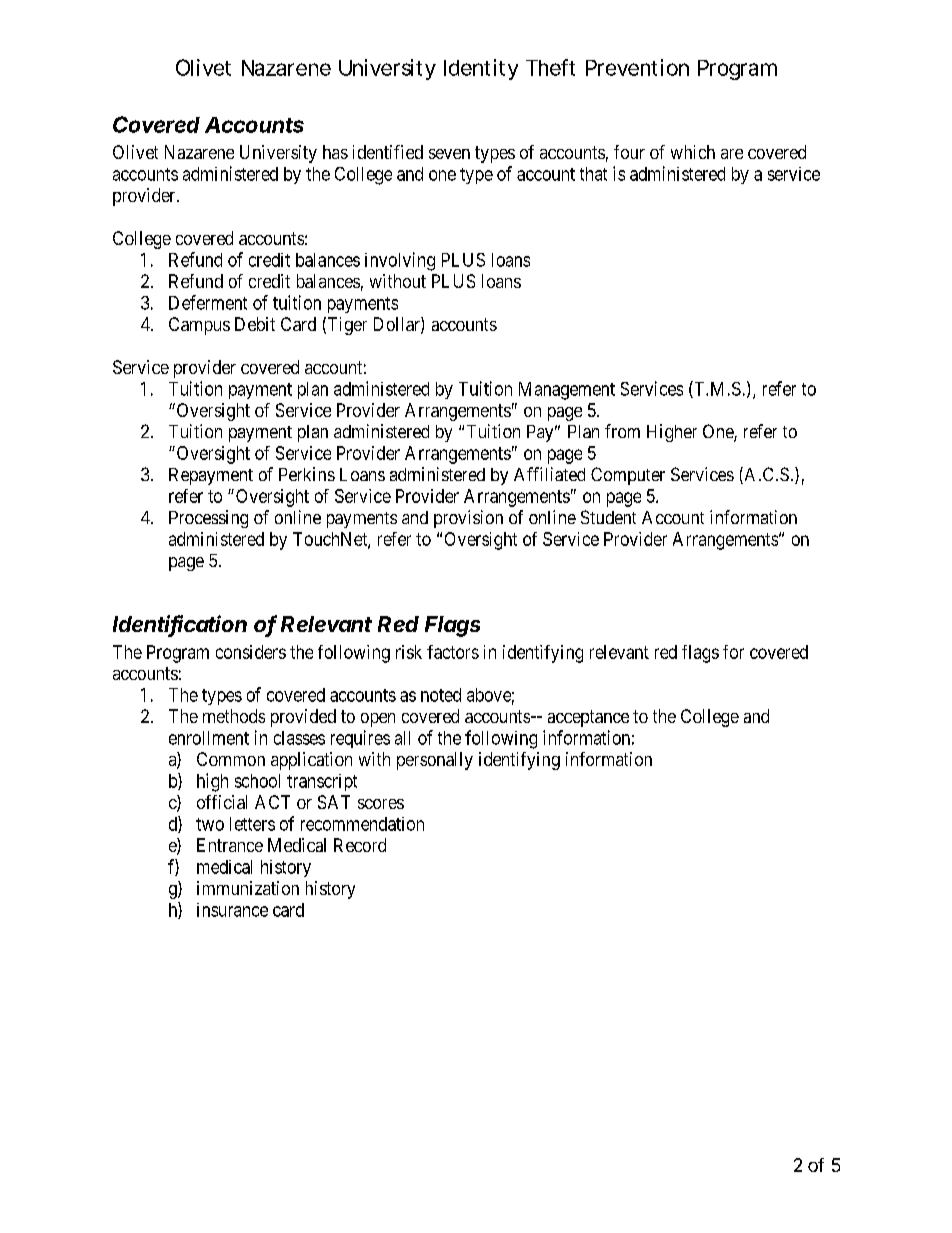  I want to click on Prevention, so click(637, 67).
